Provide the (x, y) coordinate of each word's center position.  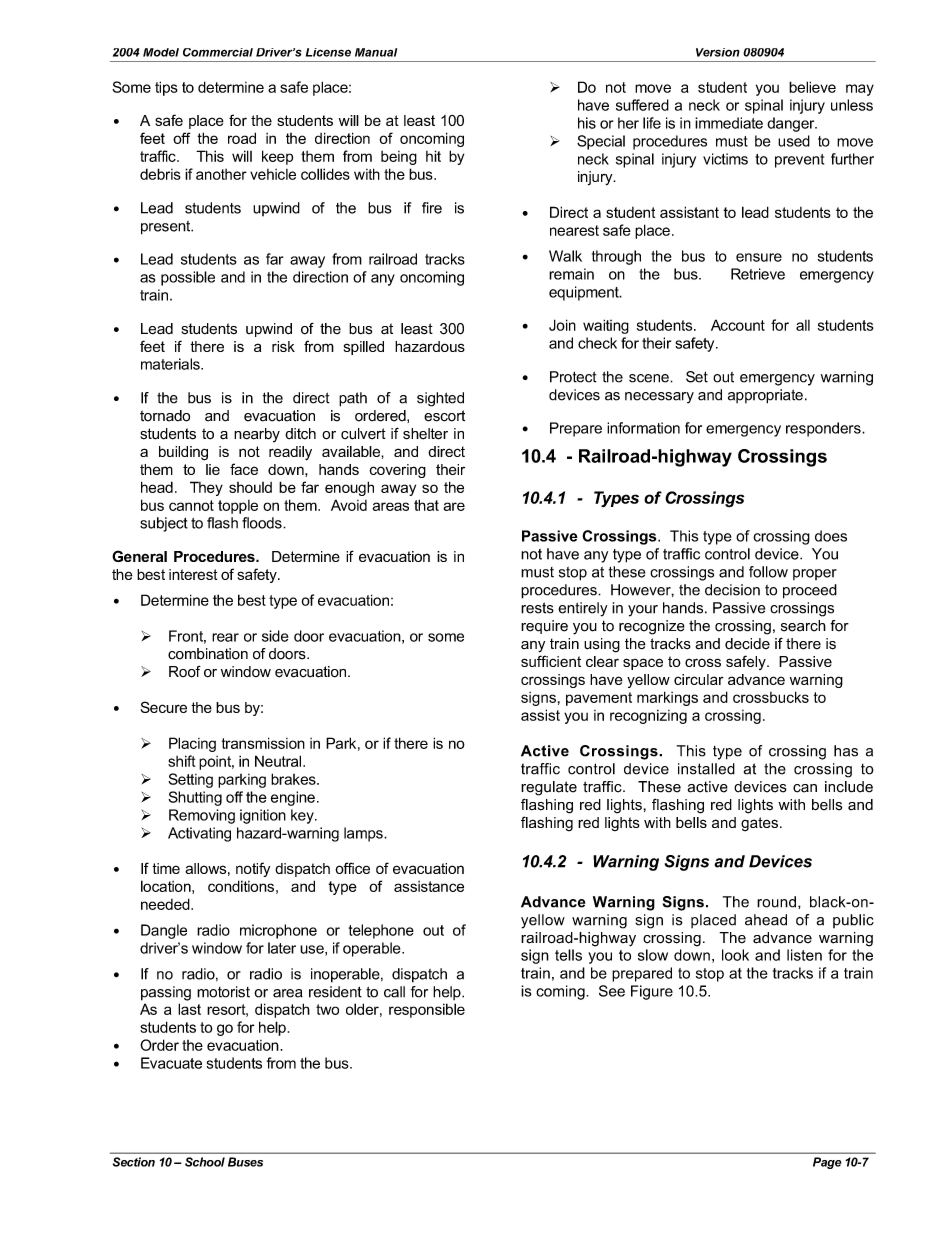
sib (444, 1009)
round (776, 902)
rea (222, 637)
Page (827, 1163)
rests (537, 608)
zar (422, 347)
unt (755, 325)
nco (420, 139)
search (803, 626)
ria (181, 364)
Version (718, 52)
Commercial (218, 52)
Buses (245, 1162)
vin (218, 815)
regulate (549, 788)
